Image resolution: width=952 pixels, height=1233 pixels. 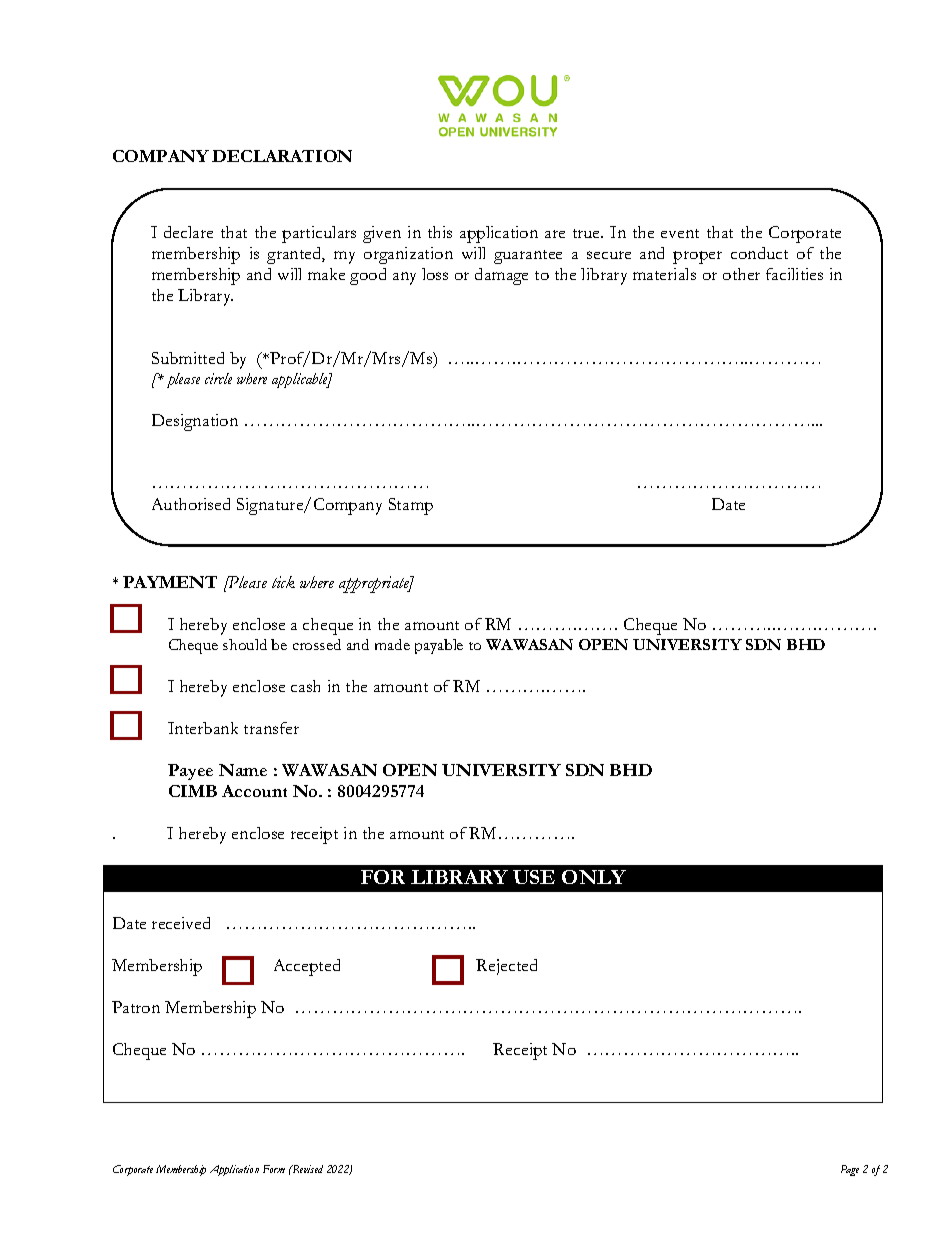 I want to click on Page, so click(x=850, y=1170).
